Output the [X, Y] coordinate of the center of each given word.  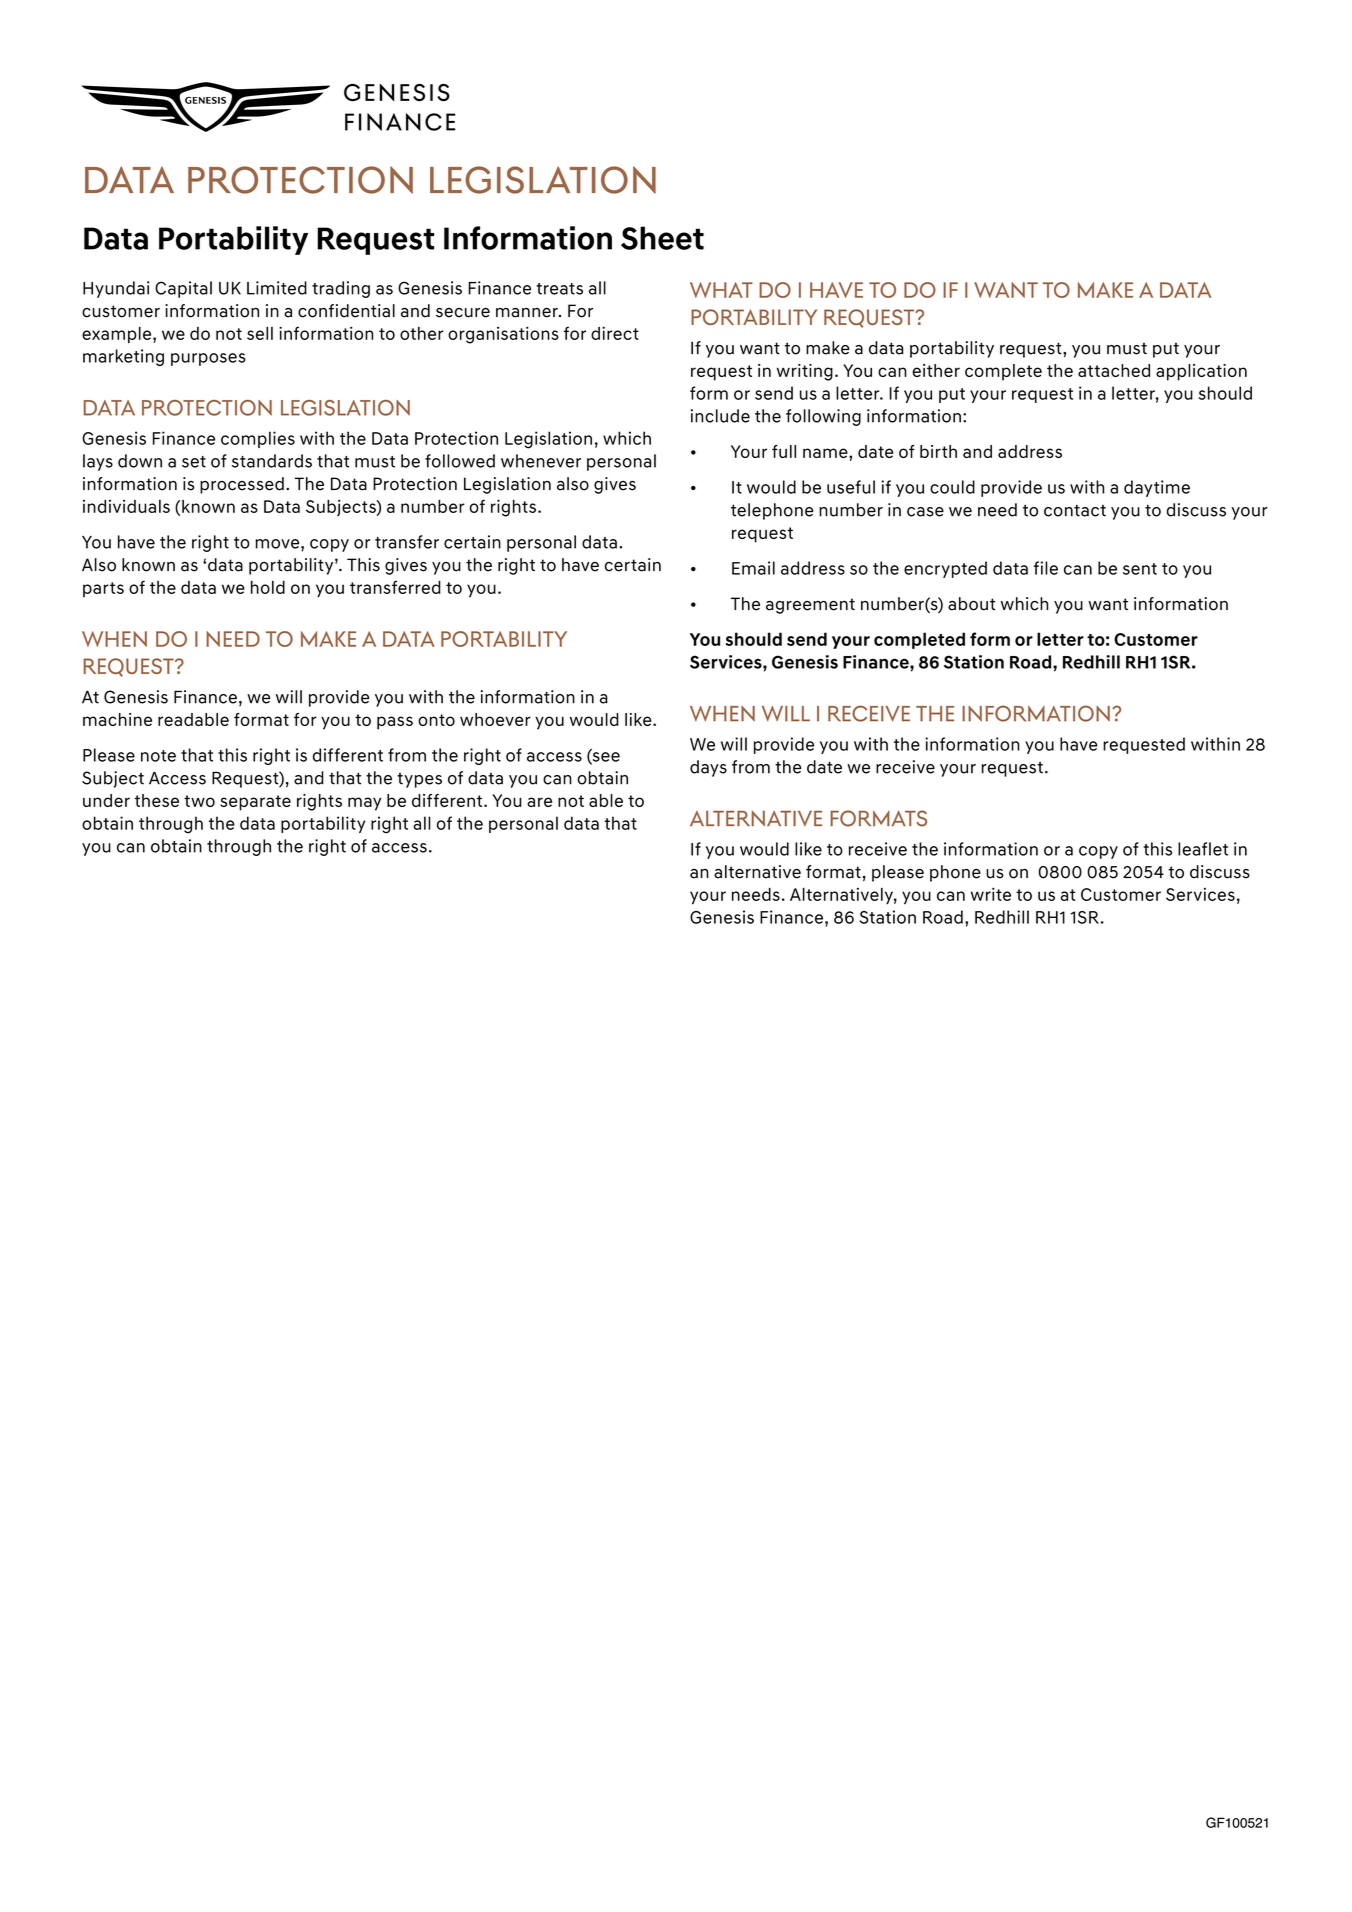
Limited [277, 288]
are [539, 802]
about [971, 604]
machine [117, 719]
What [721, 290]
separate [255, 803]
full [784, 451]
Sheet [662, 238]
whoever [495, 719]
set [194, 462]
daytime [1157, 488]
